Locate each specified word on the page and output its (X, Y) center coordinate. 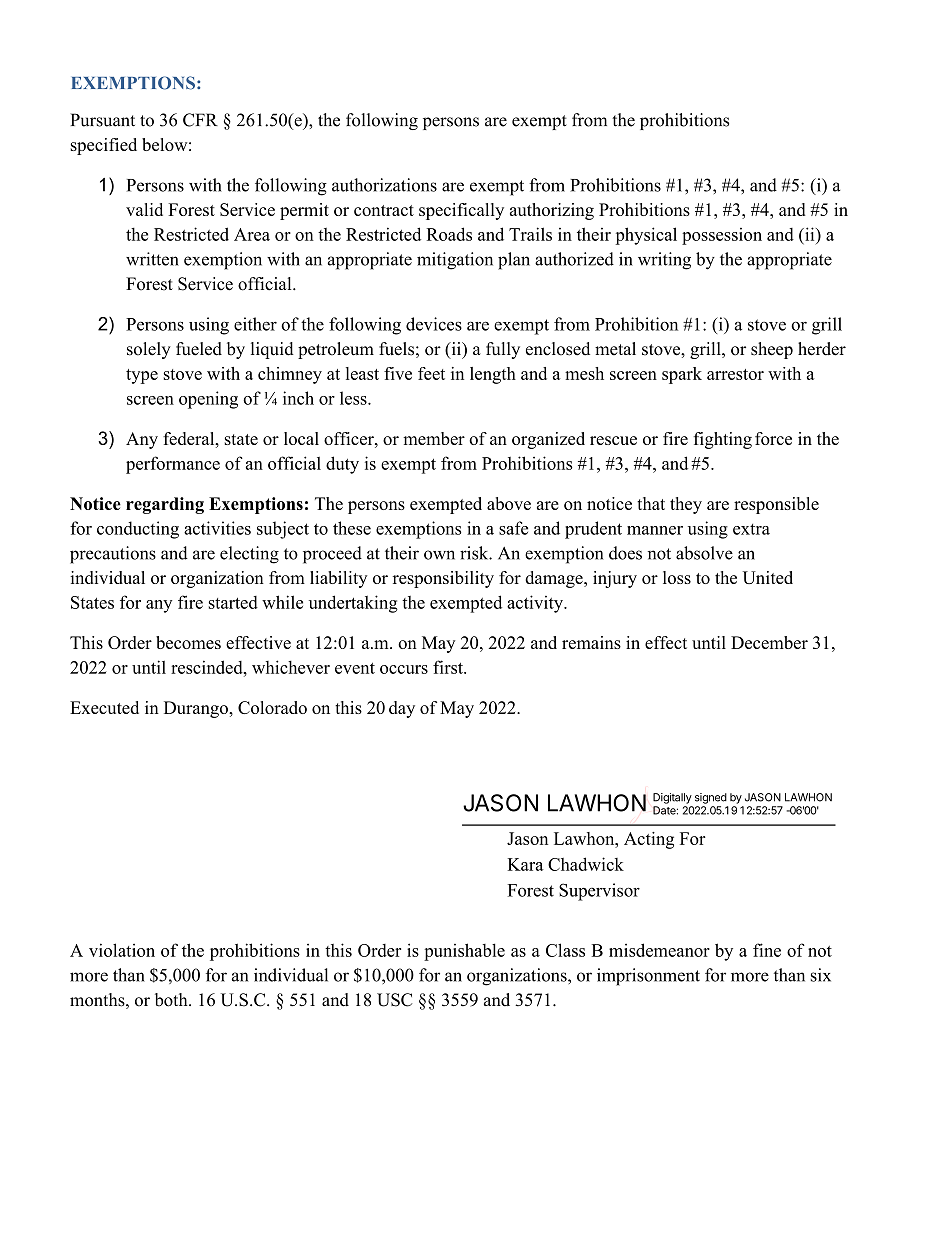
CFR (200, 120)
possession (722, 236)
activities (217, 528)
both (172, 1000)
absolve (704, 553)
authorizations (384, 185)
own (439, 555)
